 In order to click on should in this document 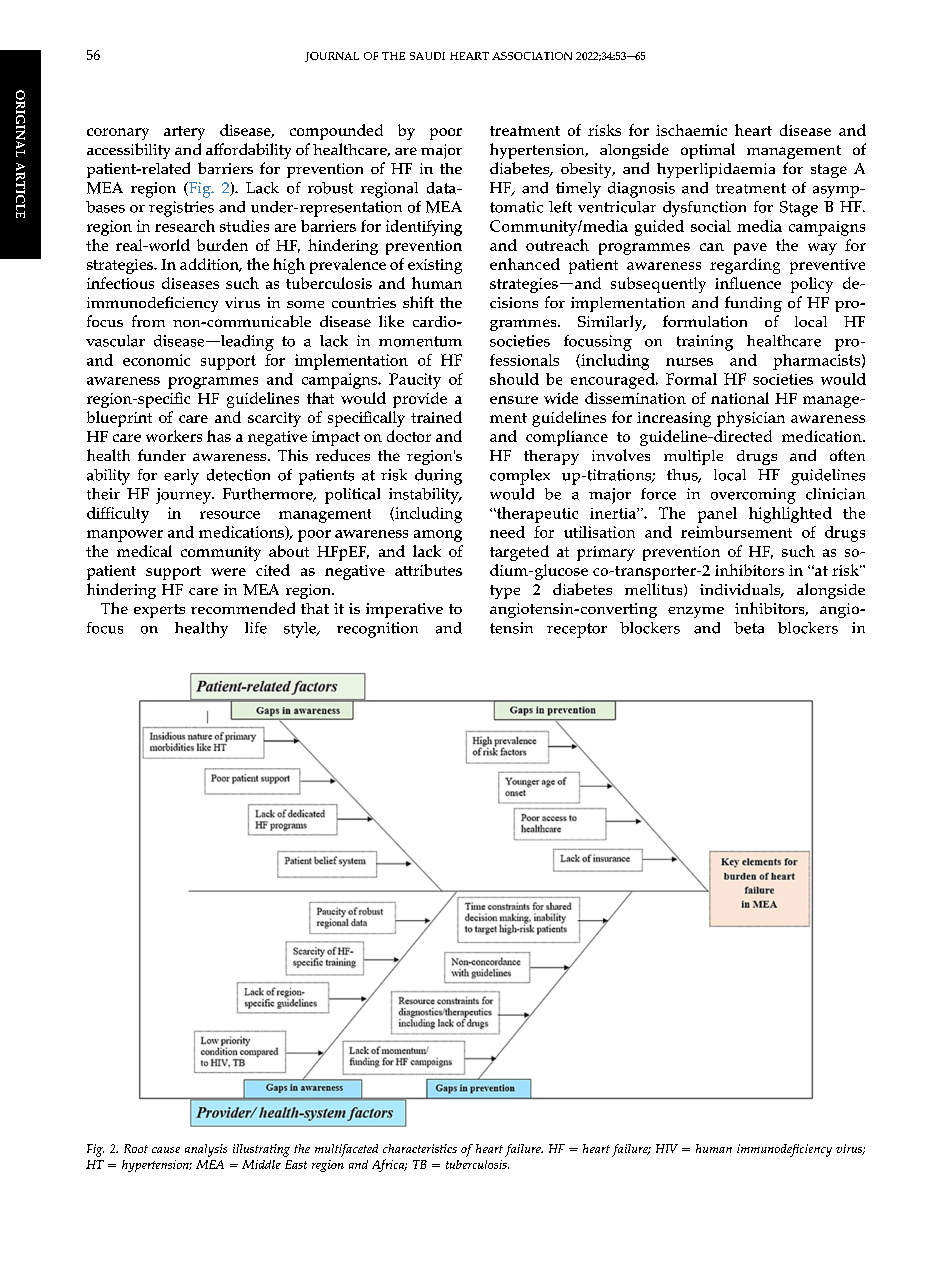, I will do `click(514, 379)`.
